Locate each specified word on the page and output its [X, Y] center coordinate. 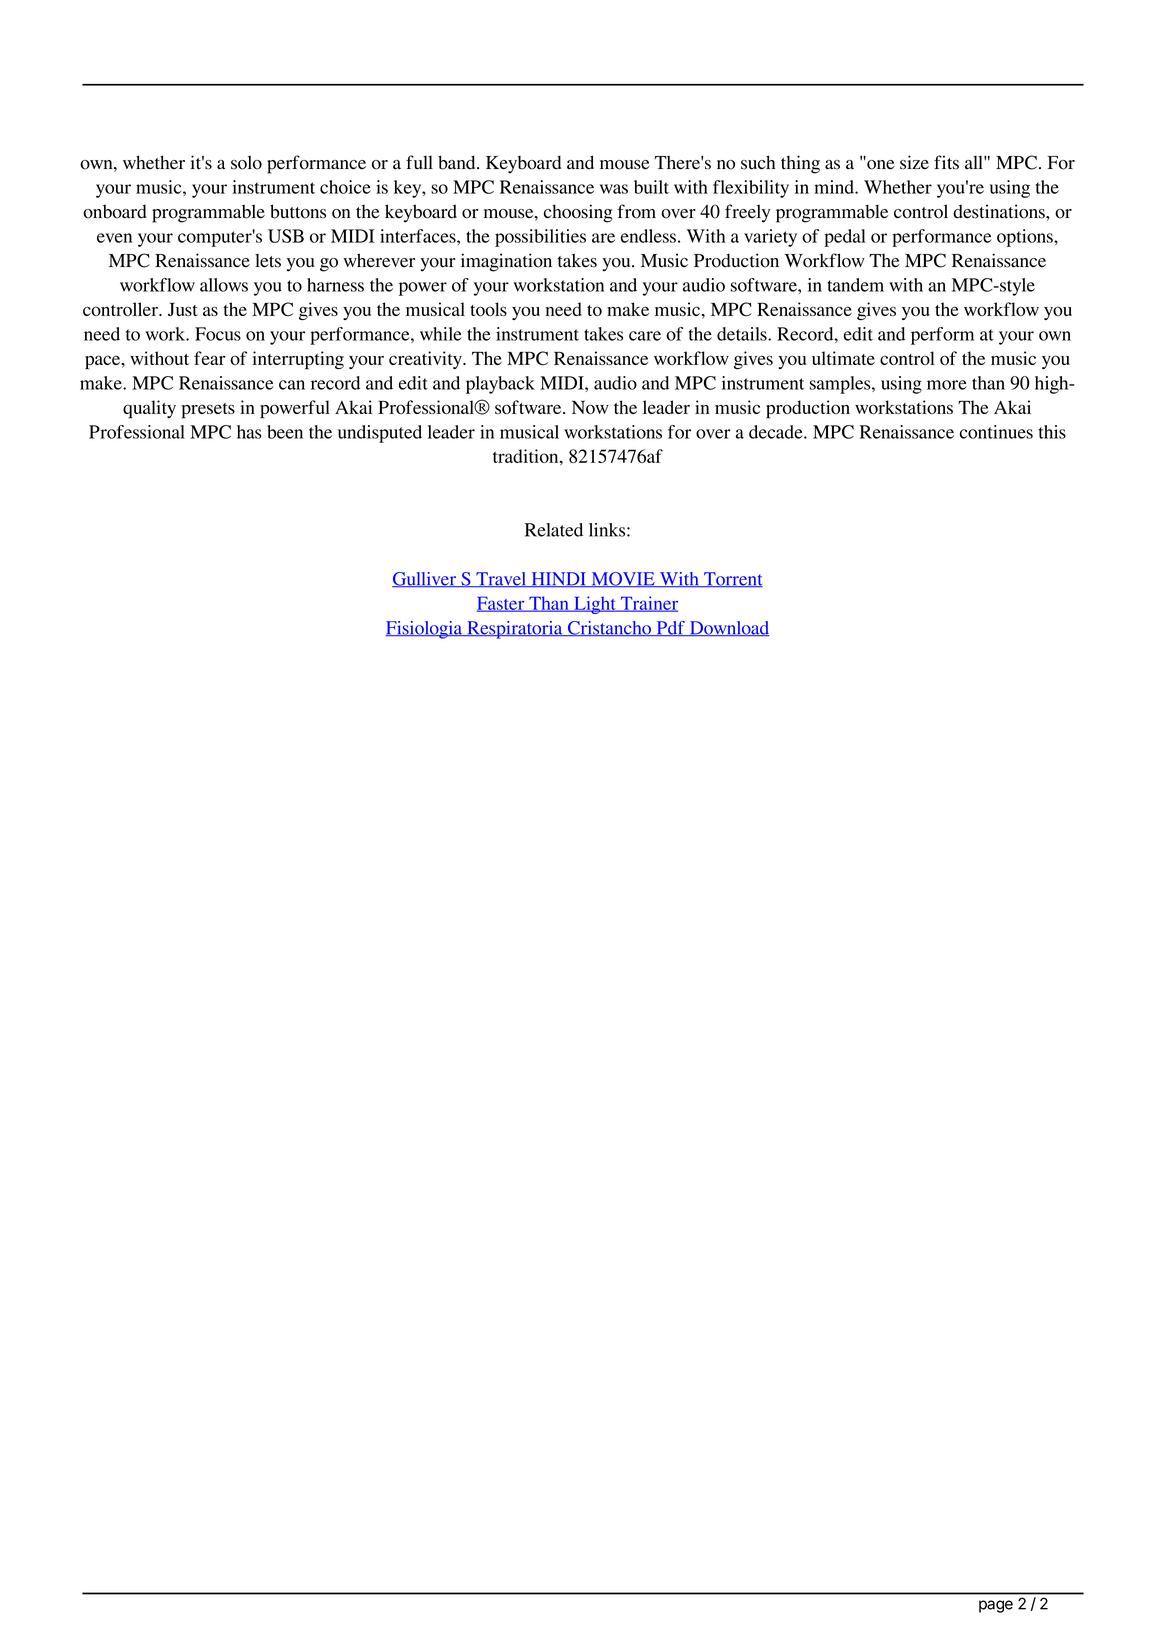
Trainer [648, 604]
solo [246, 162]
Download [728, 628]
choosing [578, 213]
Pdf [670, 628]
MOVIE [623, 579]
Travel [501, 579]
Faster [502, 604]
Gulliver [425, 579]
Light [595, 605]
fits [946, 162]
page [996, 1606]
